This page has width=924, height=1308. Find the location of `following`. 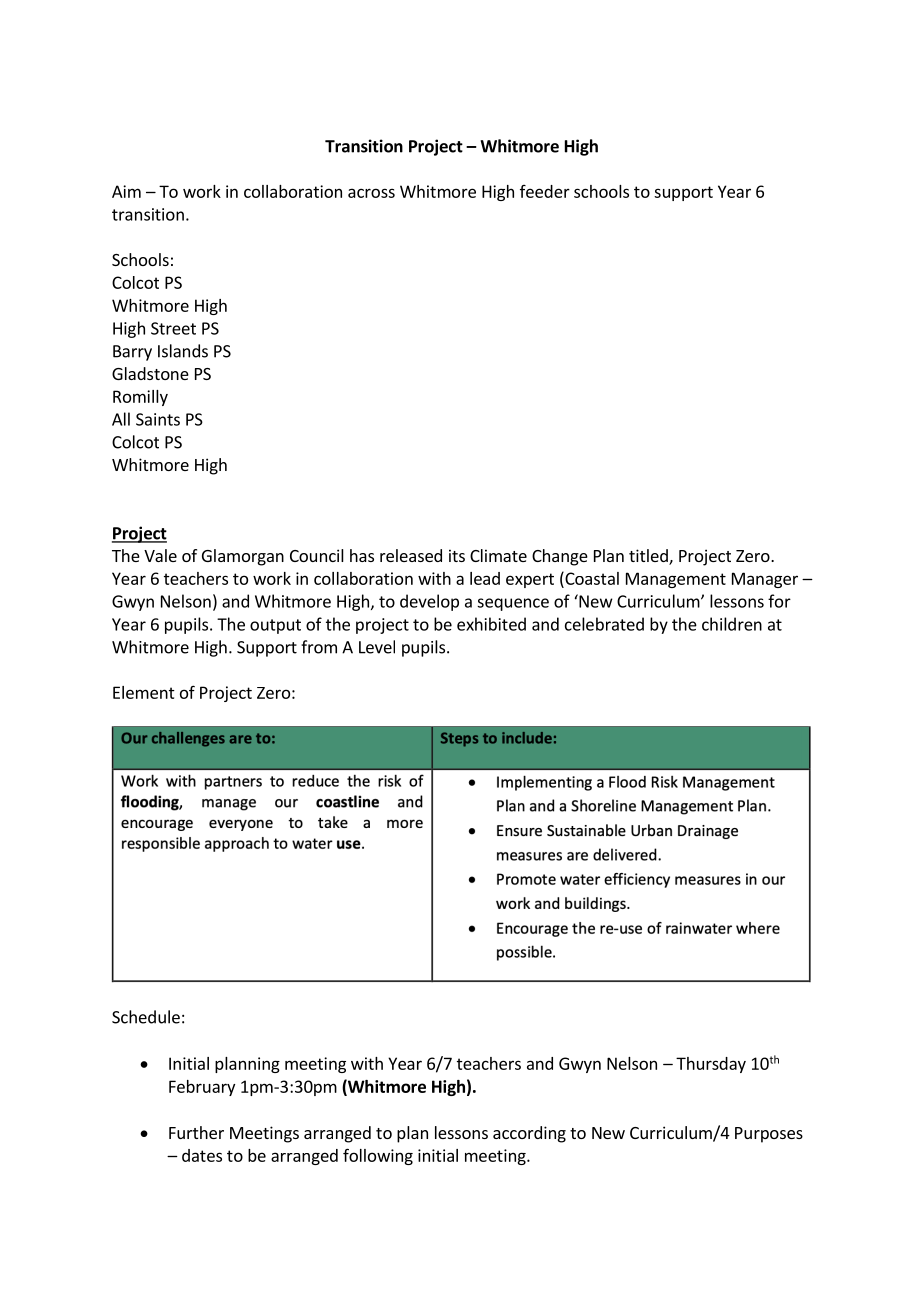

following is located at coordinates (378, 1156).
